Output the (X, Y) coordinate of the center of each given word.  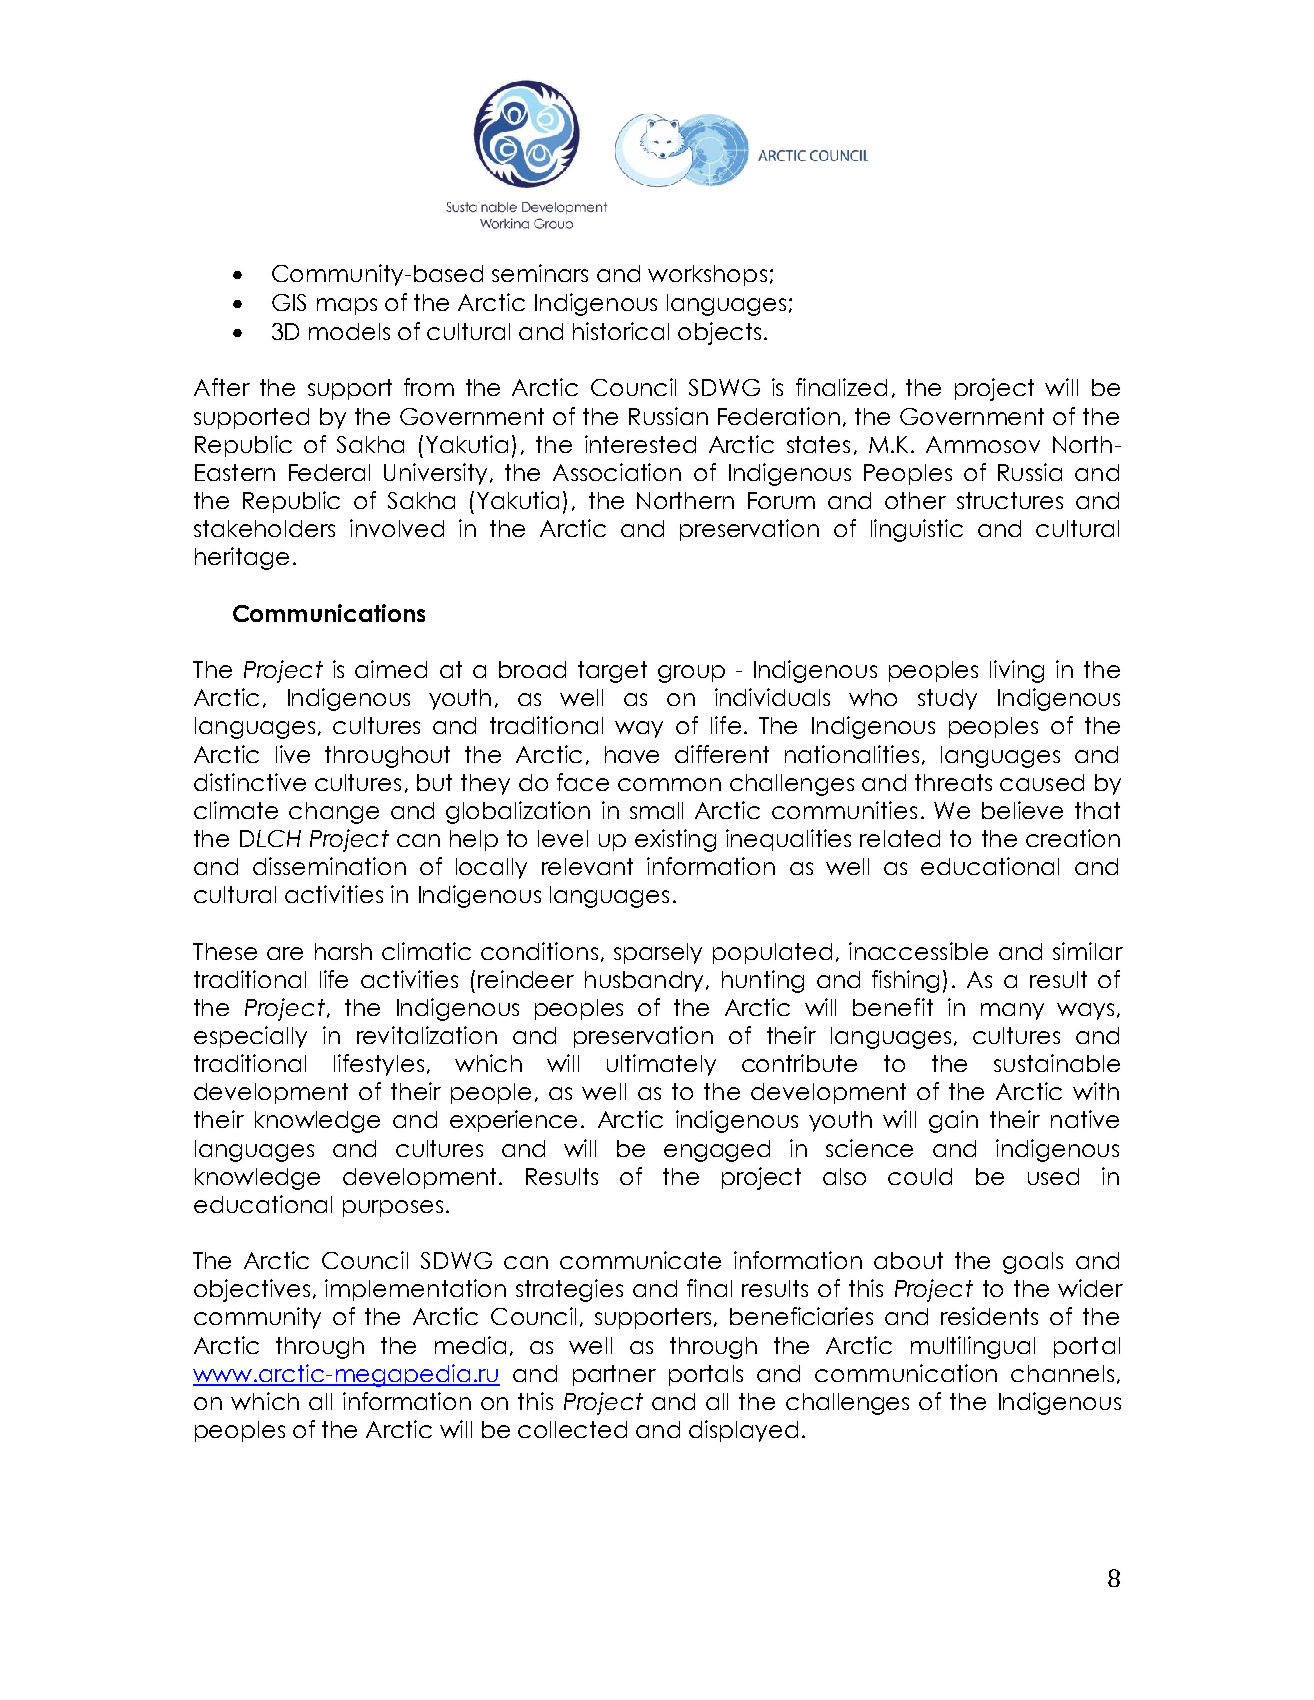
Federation (779, 416)
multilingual (973, 1347)
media (470, 1345)
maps (347, 306)
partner (614, 1375)
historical (621, 331)
